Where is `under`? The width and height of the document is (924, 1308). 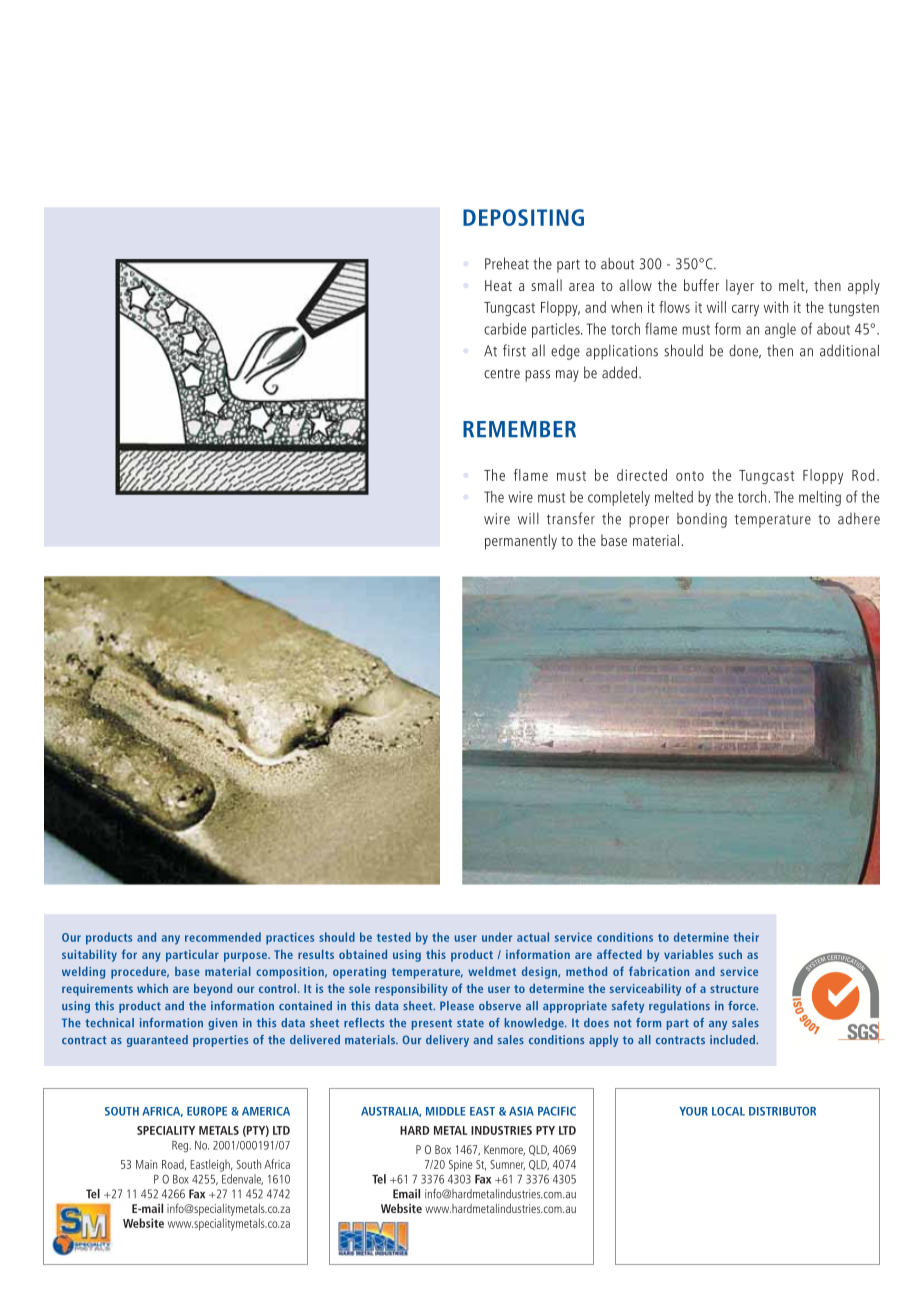
under is located at coordinates (497, 937).
